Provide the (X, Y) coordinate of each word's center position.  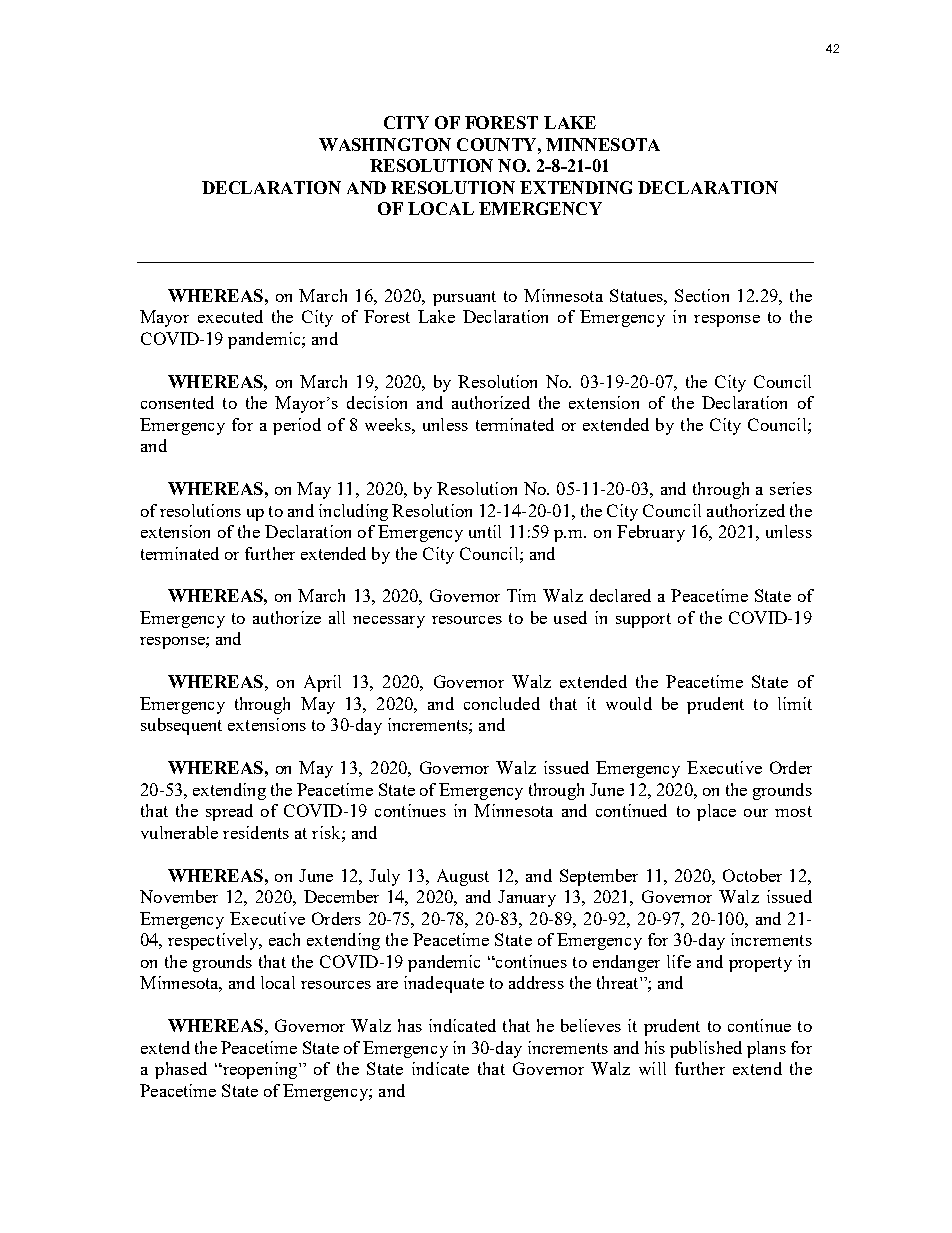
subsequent (181, 726)
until (485, 531)
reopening (260, 1070)
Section (702, 295)
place (716, 812)
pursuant (464, 298)
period (297, 426)
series (791, 488)
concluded (502, 703)
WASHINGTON (385, 144)
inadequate (444, 984)
